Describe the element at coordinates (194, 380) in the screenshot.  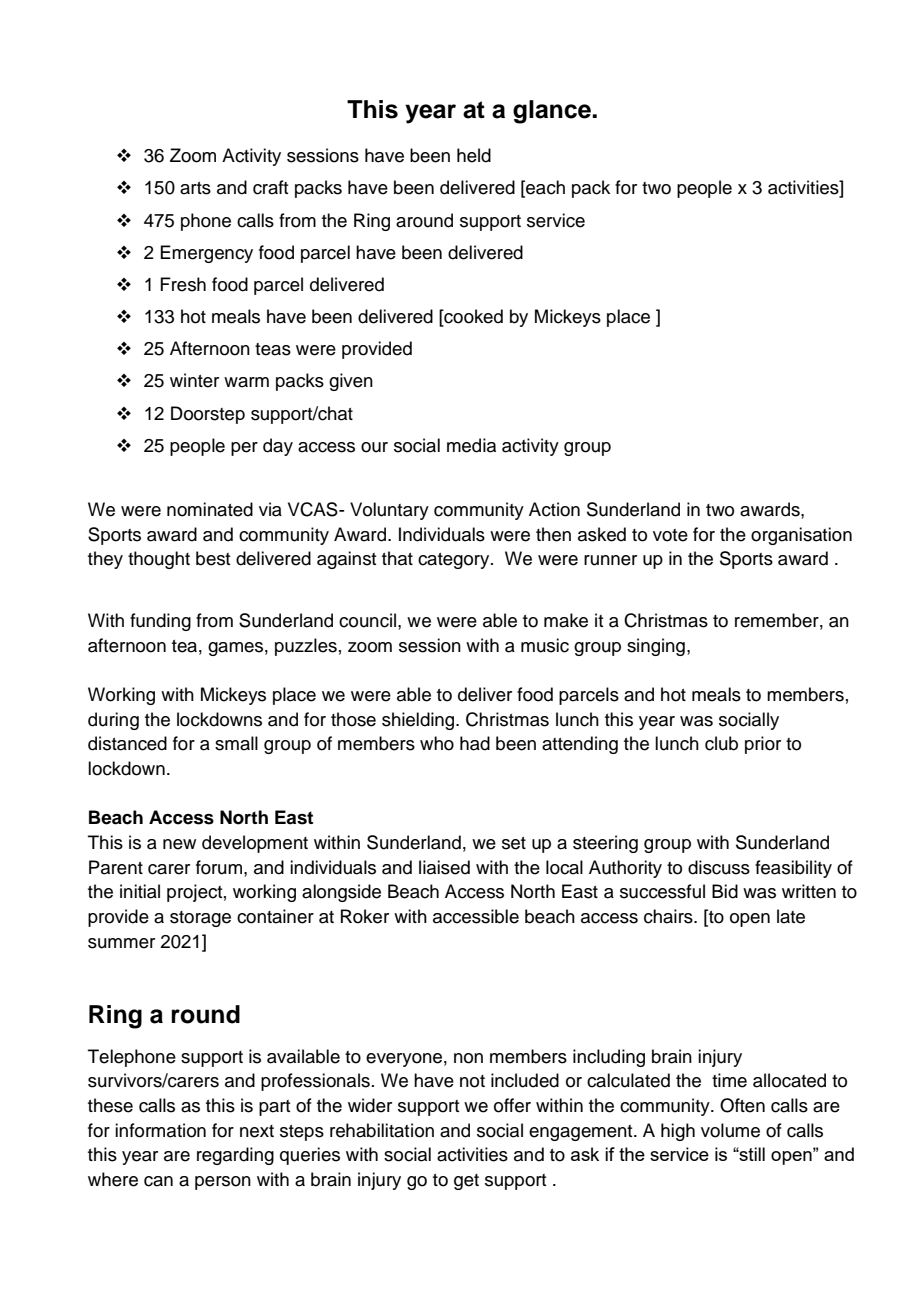
I see `winter` at that location.
